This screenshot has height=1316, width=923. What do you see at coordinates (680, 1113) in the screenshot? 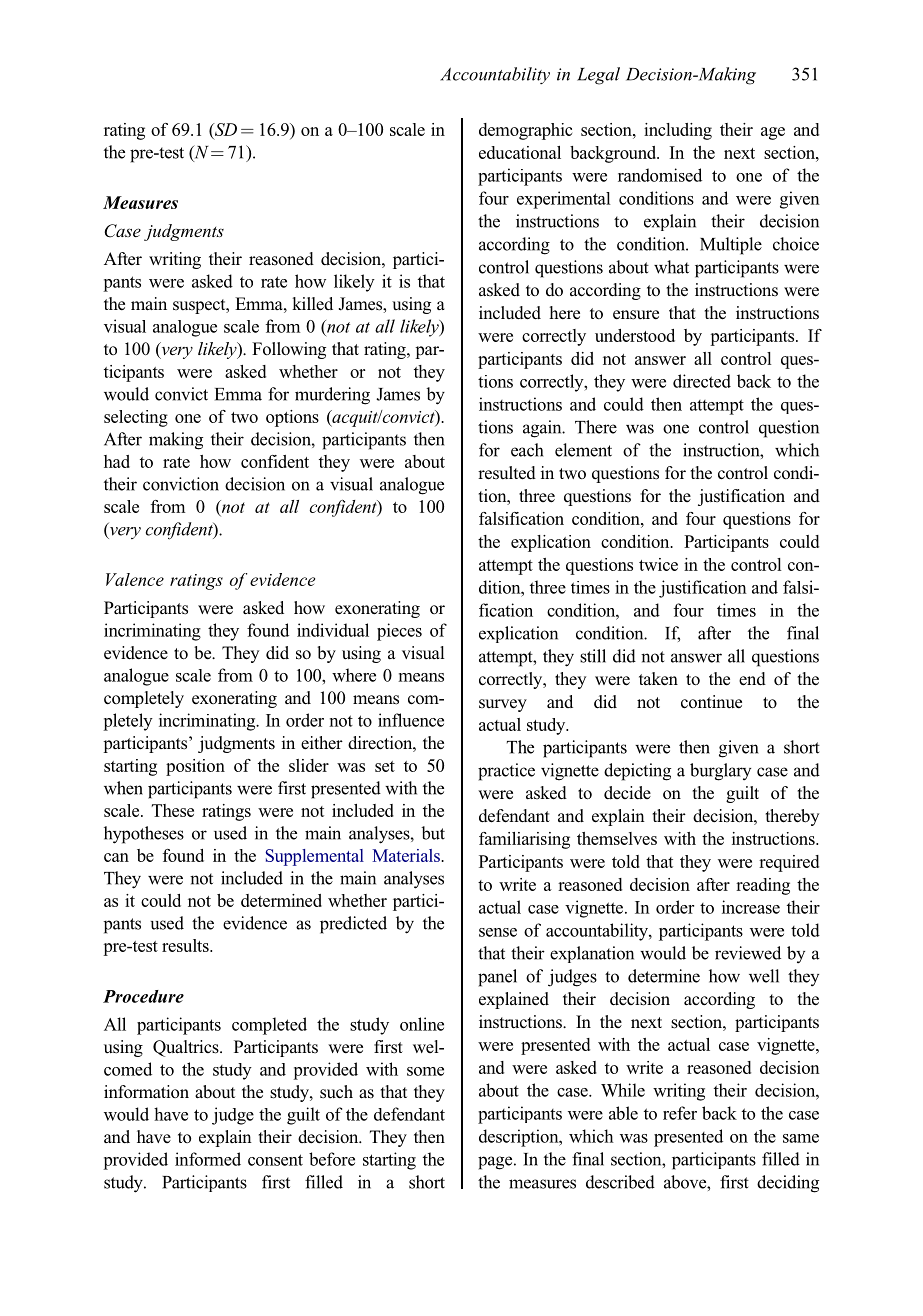
I see `refer` at bounding box center [680, 1113].
